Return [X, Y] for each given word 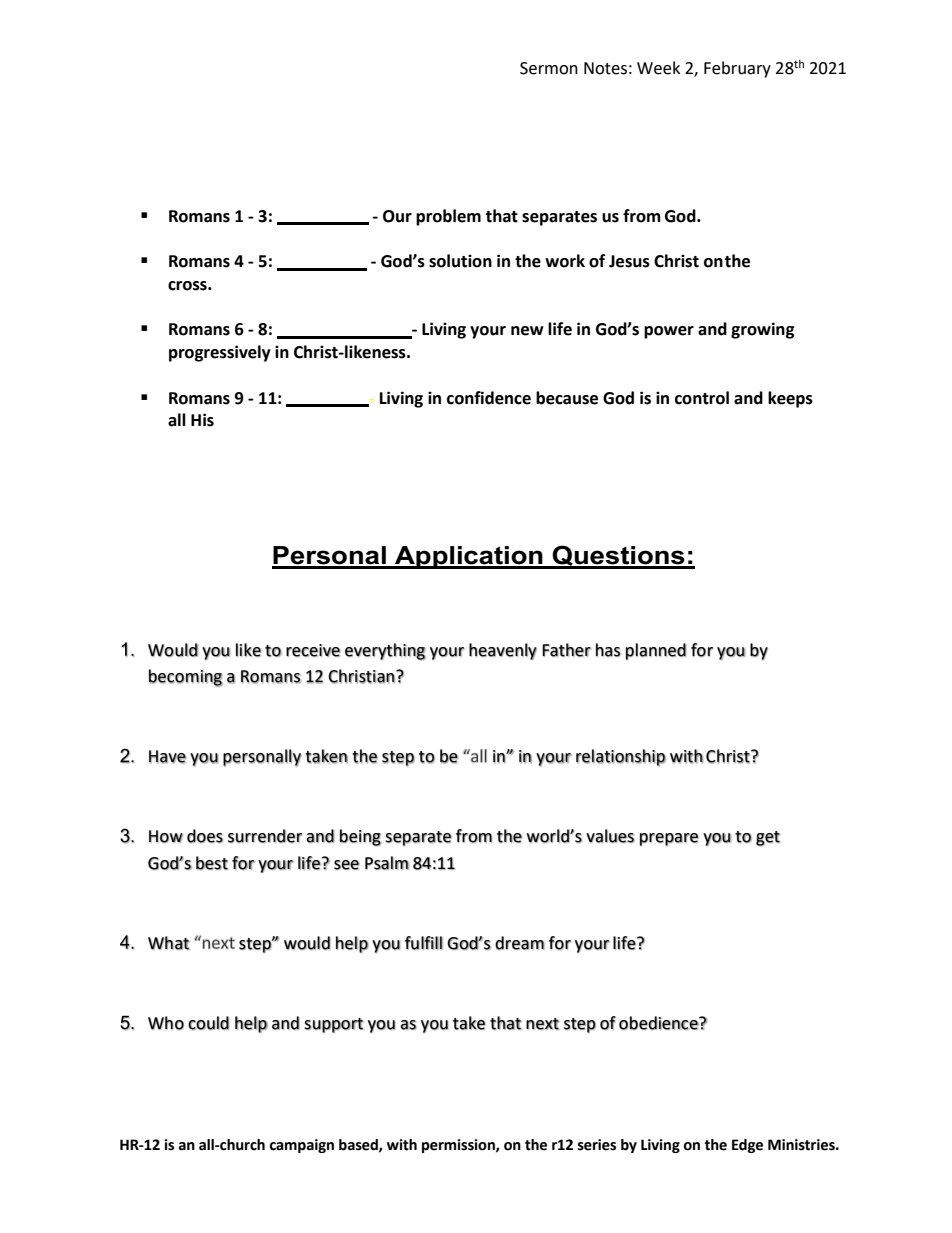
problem [448, 217]
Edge [747, 1146]
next [542, 1024]
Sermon [549, 68]
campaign [301, 1146]
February [737, 69]
